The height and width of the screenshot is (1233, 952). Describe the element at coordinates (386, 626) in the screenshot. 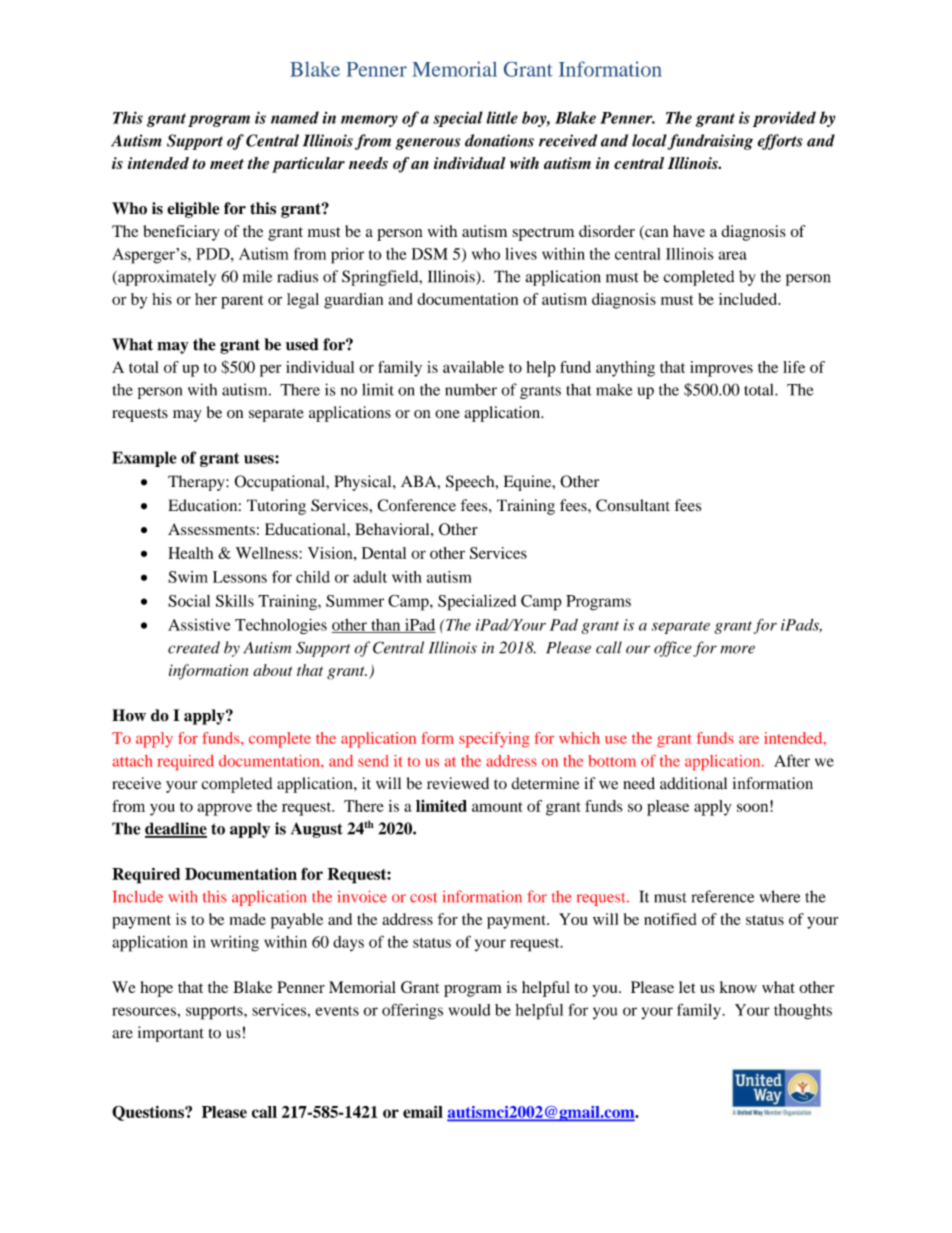

I see `than` at that location.
